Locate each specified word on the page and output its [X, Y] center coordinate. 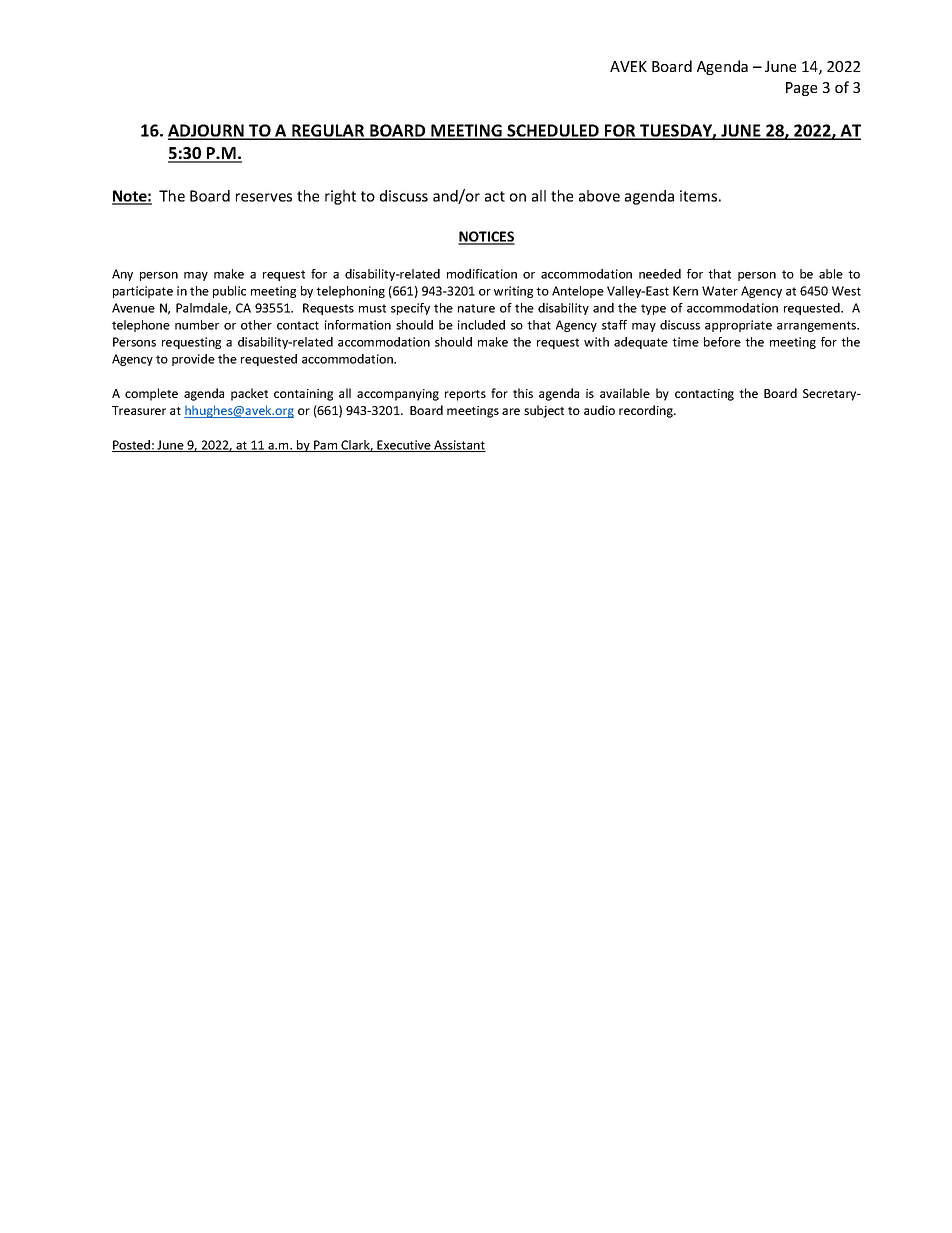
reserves [264, 197]
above [599, 196]
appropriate [738, 326]
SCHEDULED [553, 131]
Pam [326, 446]
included [481, 325]
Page [801, 89]
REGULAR [328, 131]
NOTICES [486, 238]
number [197, 325]
